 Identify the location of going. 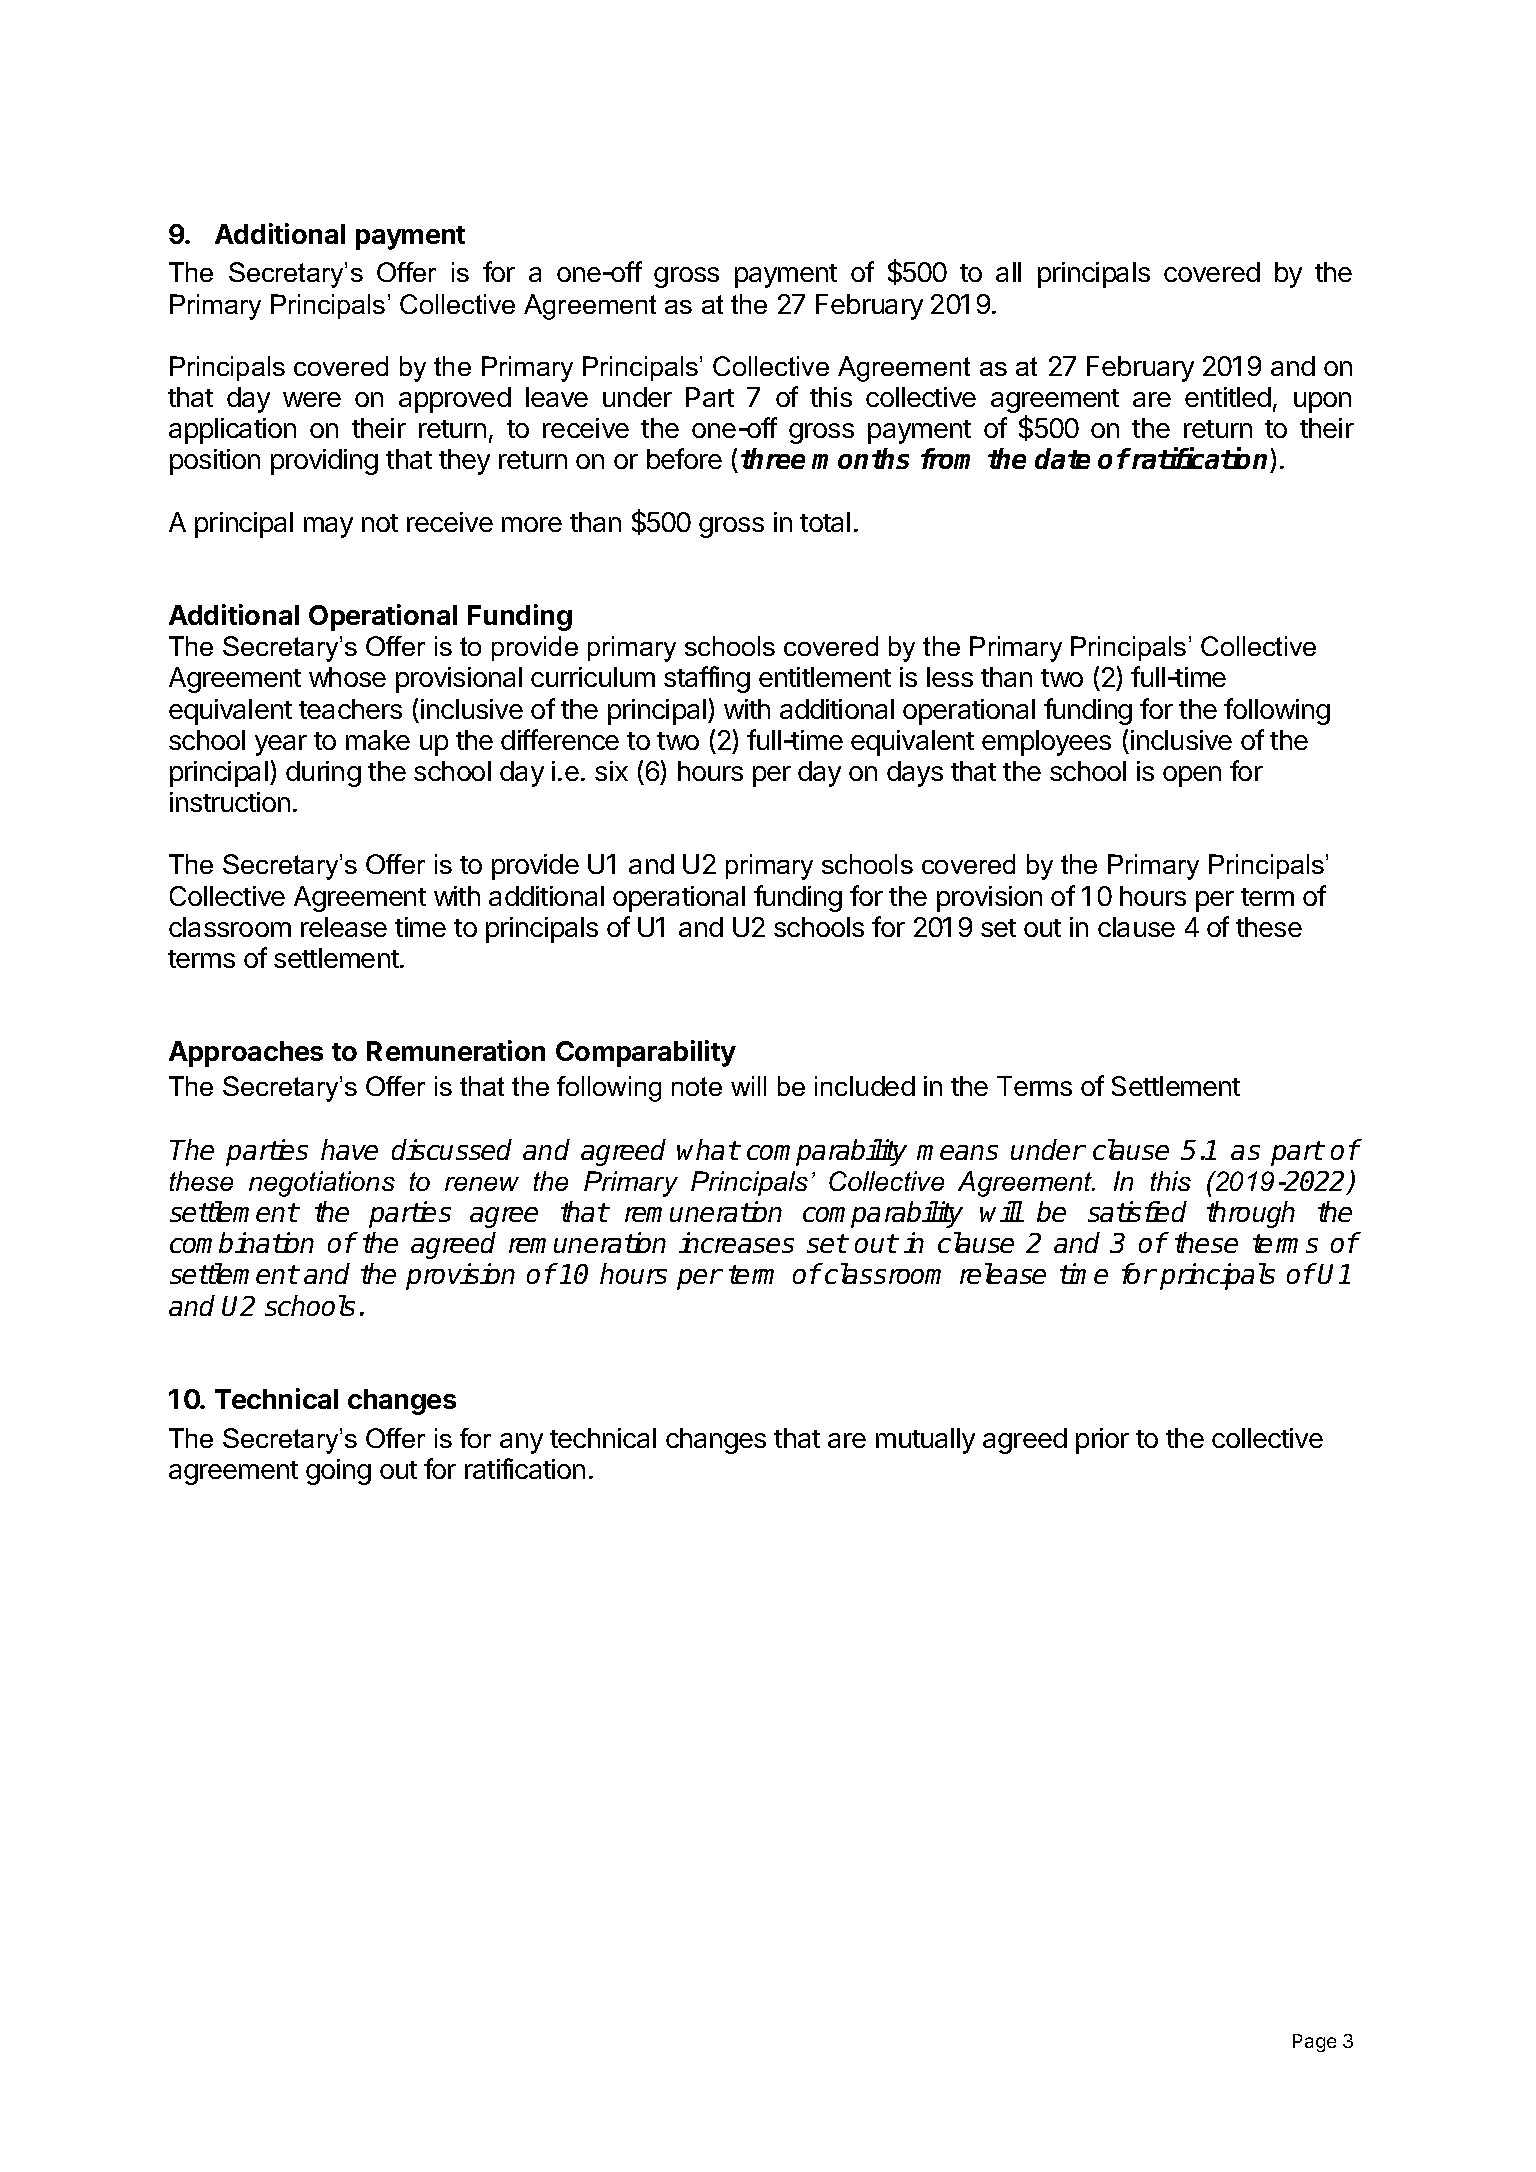
(338, 1472).
